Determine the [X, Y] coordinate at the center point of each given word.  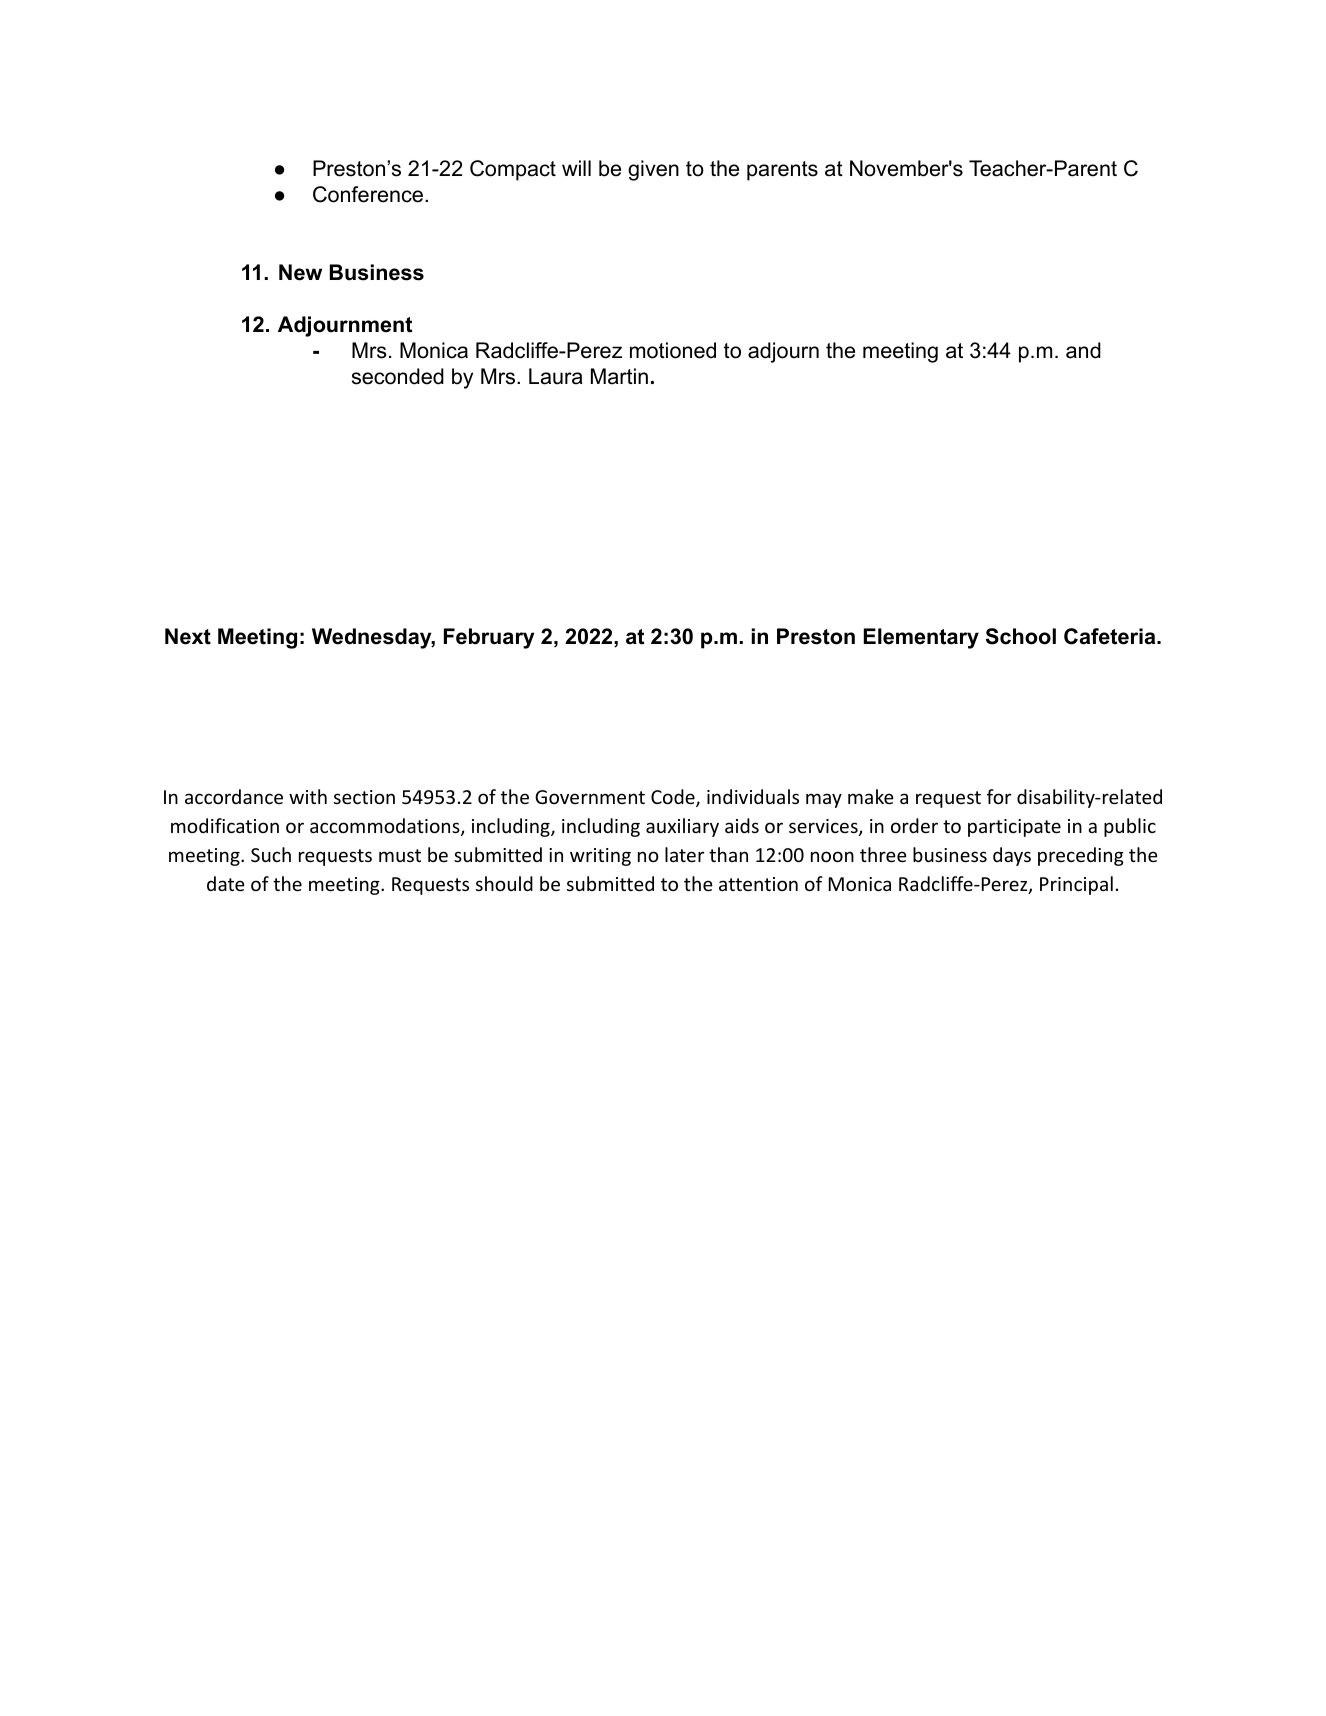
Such [271, 854]
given [653, 170]
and [1083, 350]
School [1021, 636]
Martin [619, 376]
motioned [673, 350]
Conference [369, 194]
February [489, 638]
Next [188, 636]
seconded [398, 376]
